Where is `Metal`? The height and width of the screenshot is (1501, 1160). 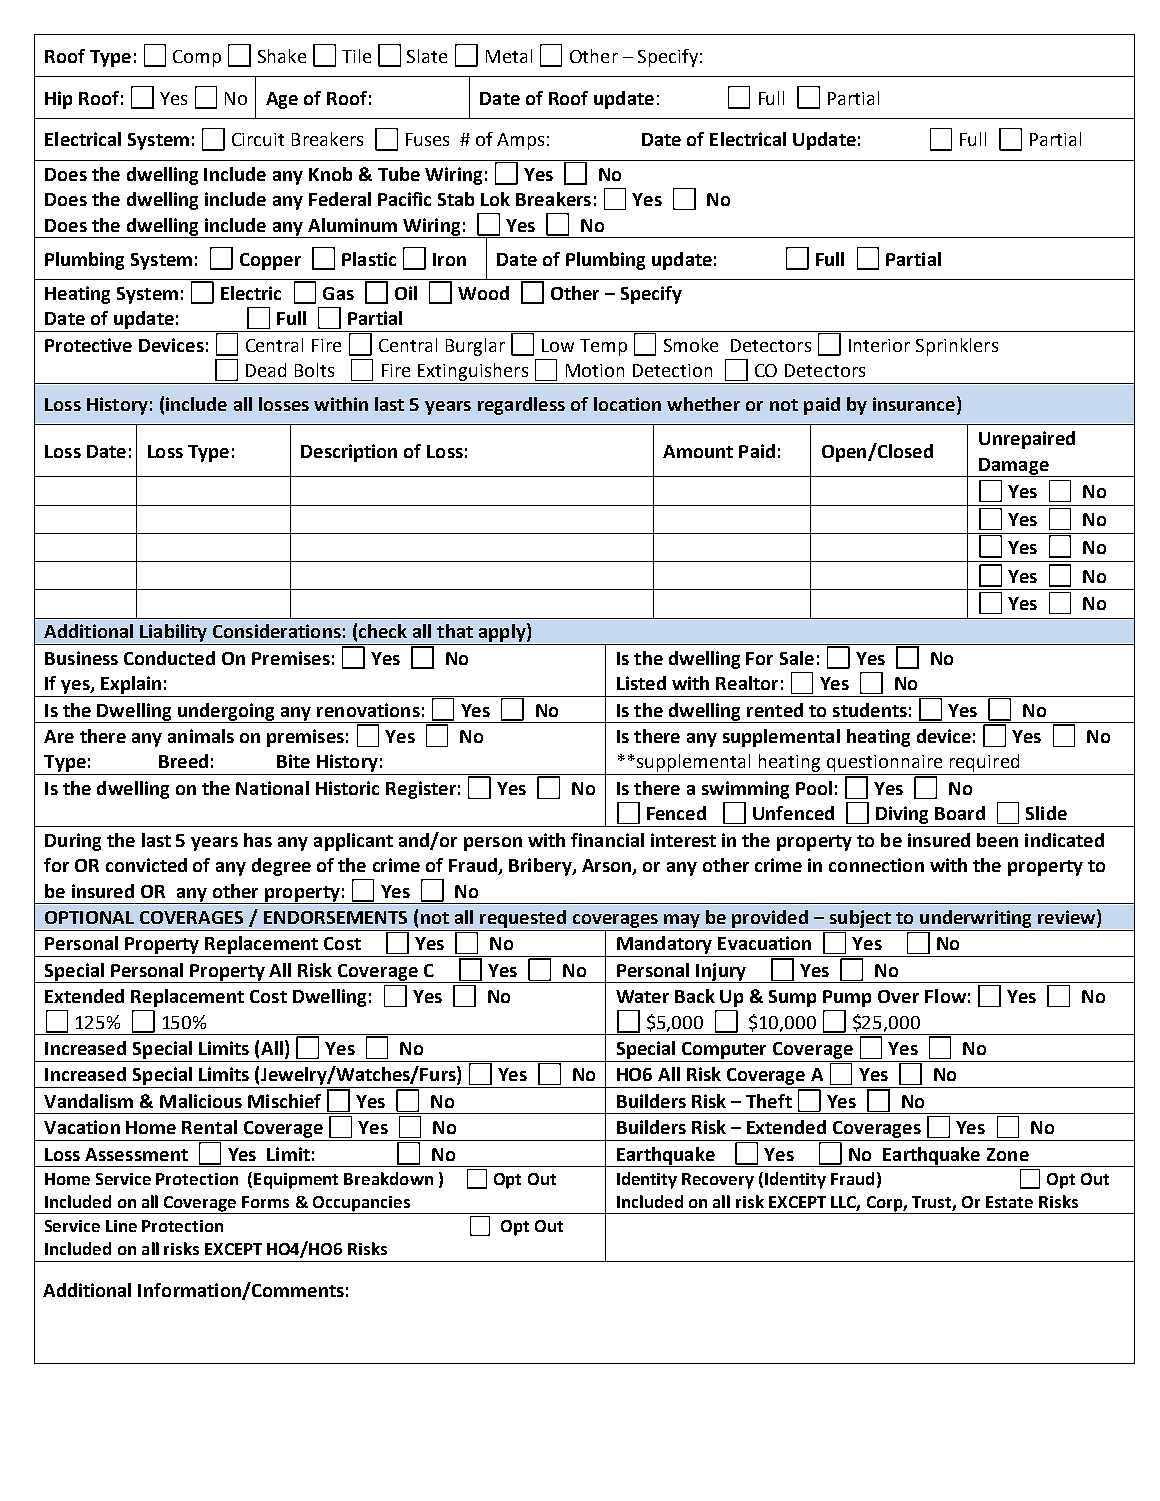
Metal is located at coordinates (509, 56).
